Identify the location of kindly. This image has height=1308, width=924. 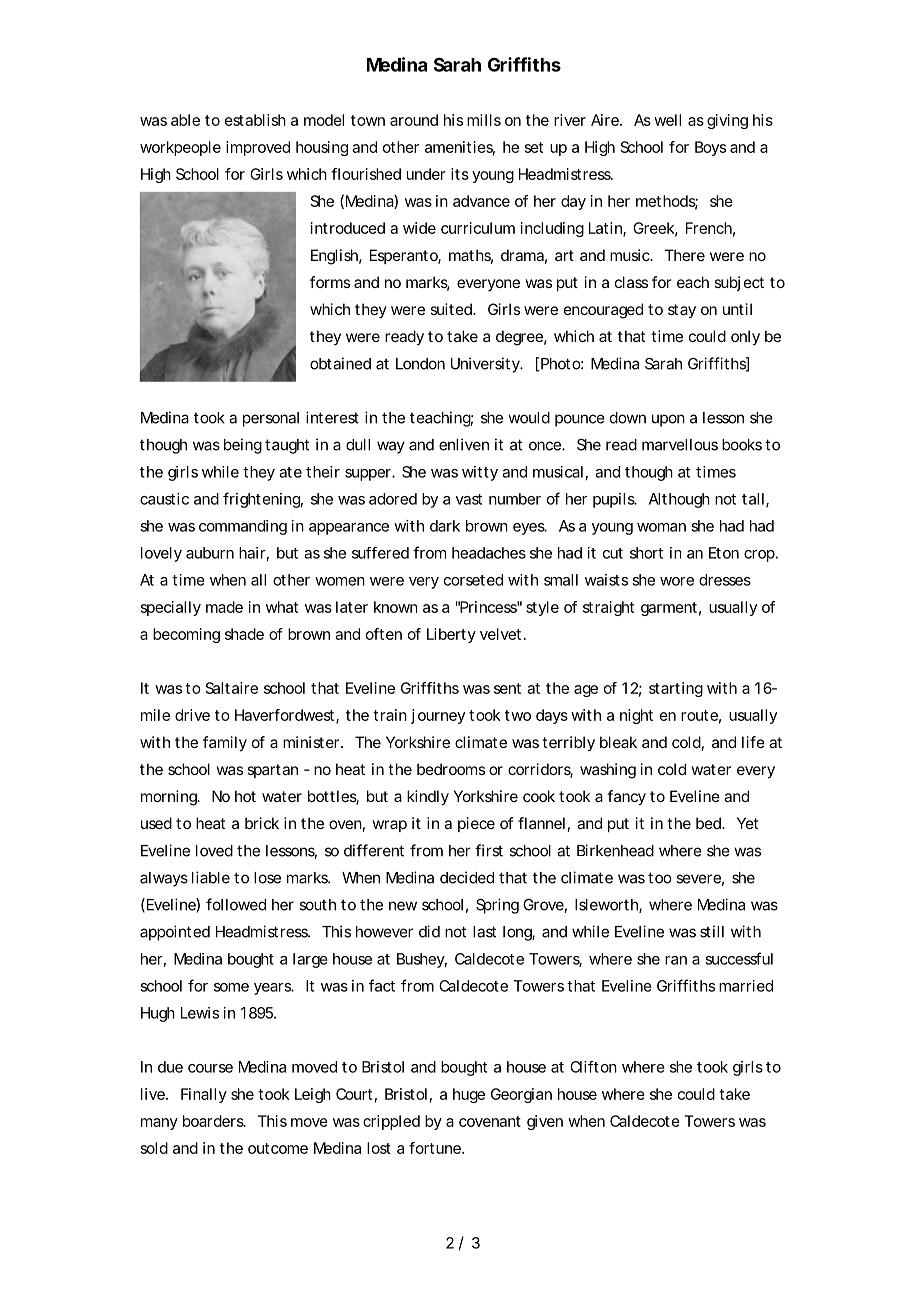
(428, 798).
